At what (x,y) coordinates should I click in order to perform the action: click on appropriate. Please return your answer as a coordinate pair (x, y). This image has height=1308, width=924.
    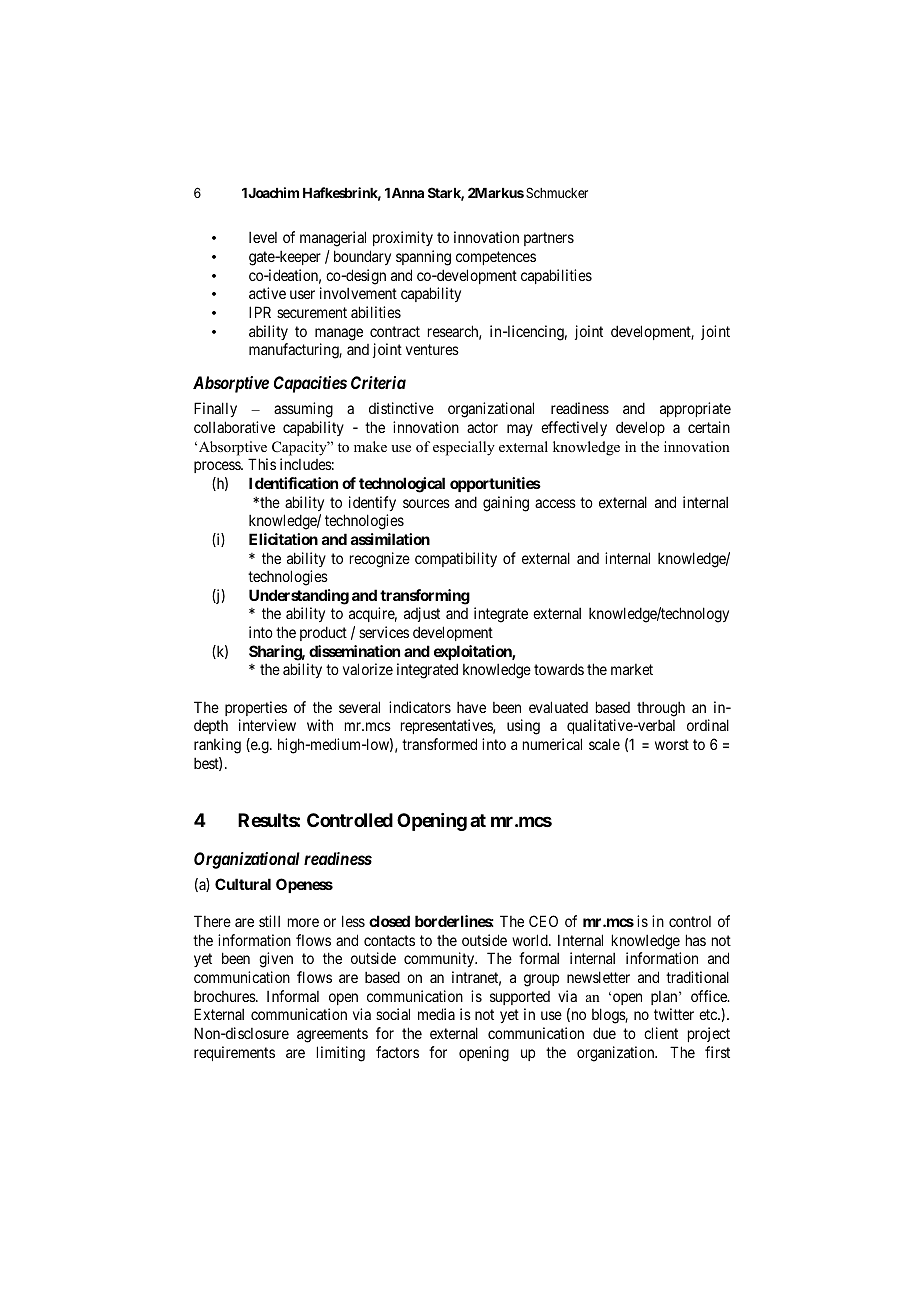
    Looking at the image, I should click on (695, 409).
